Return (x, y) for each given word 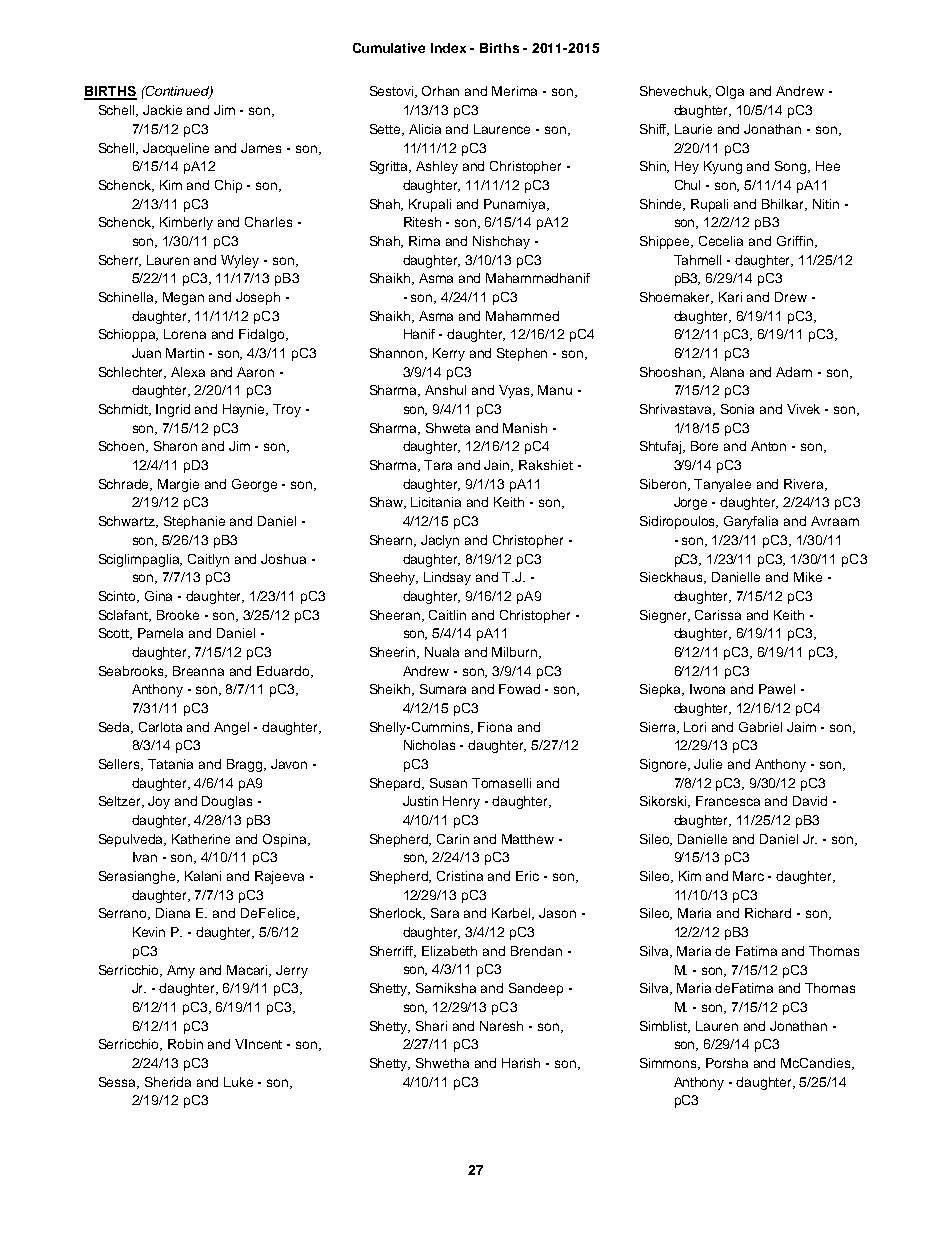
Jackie (162, 110)
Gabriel (760, 727)
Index (448, 48)
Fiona (495, 727)
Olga (730, 92)
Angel (231, 728)
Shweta (448, 428)
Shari (431, 1026)
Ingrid (173, 410)
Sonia (737, 409)
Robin (185, 1044)
